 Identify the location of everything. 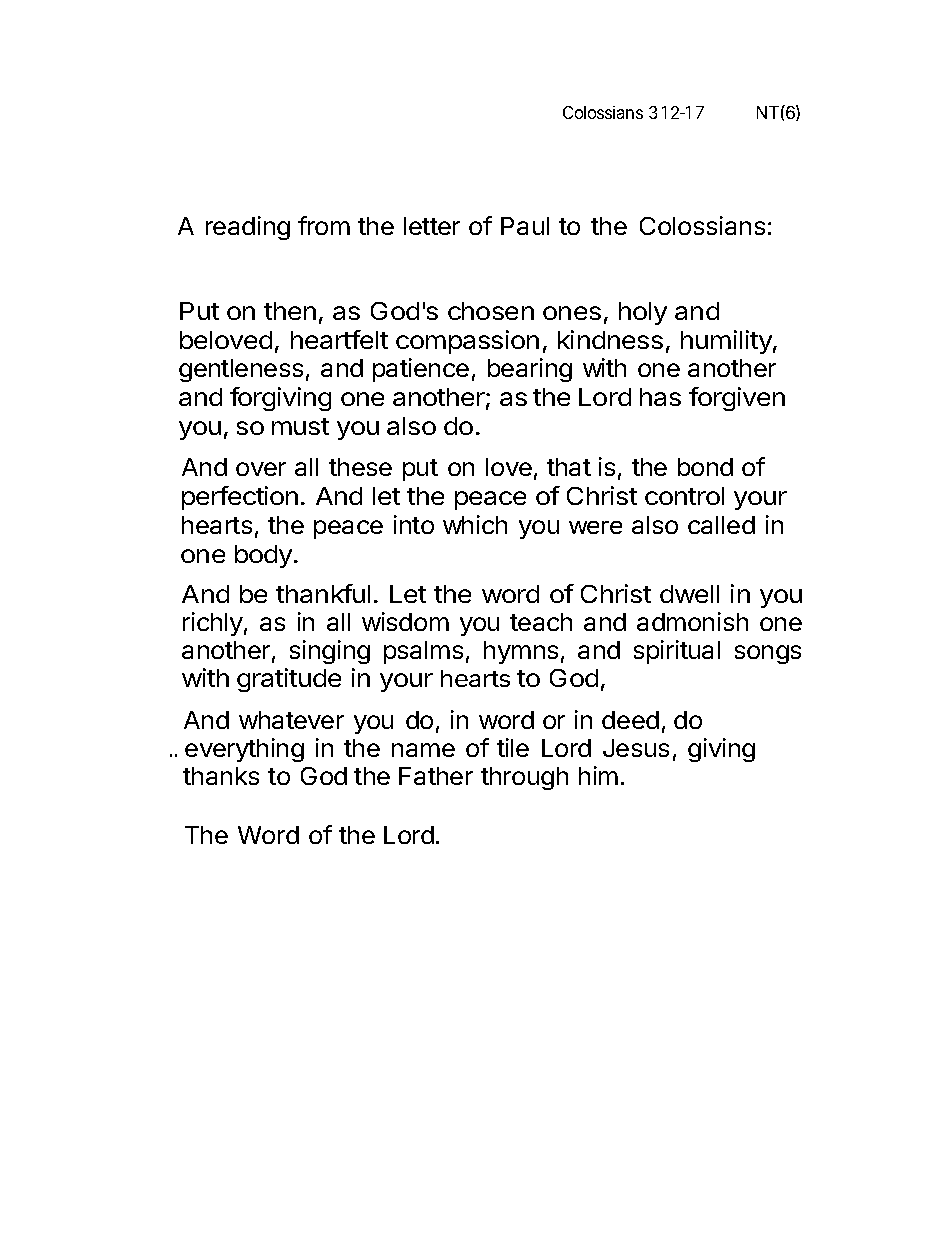
(244, 750).
